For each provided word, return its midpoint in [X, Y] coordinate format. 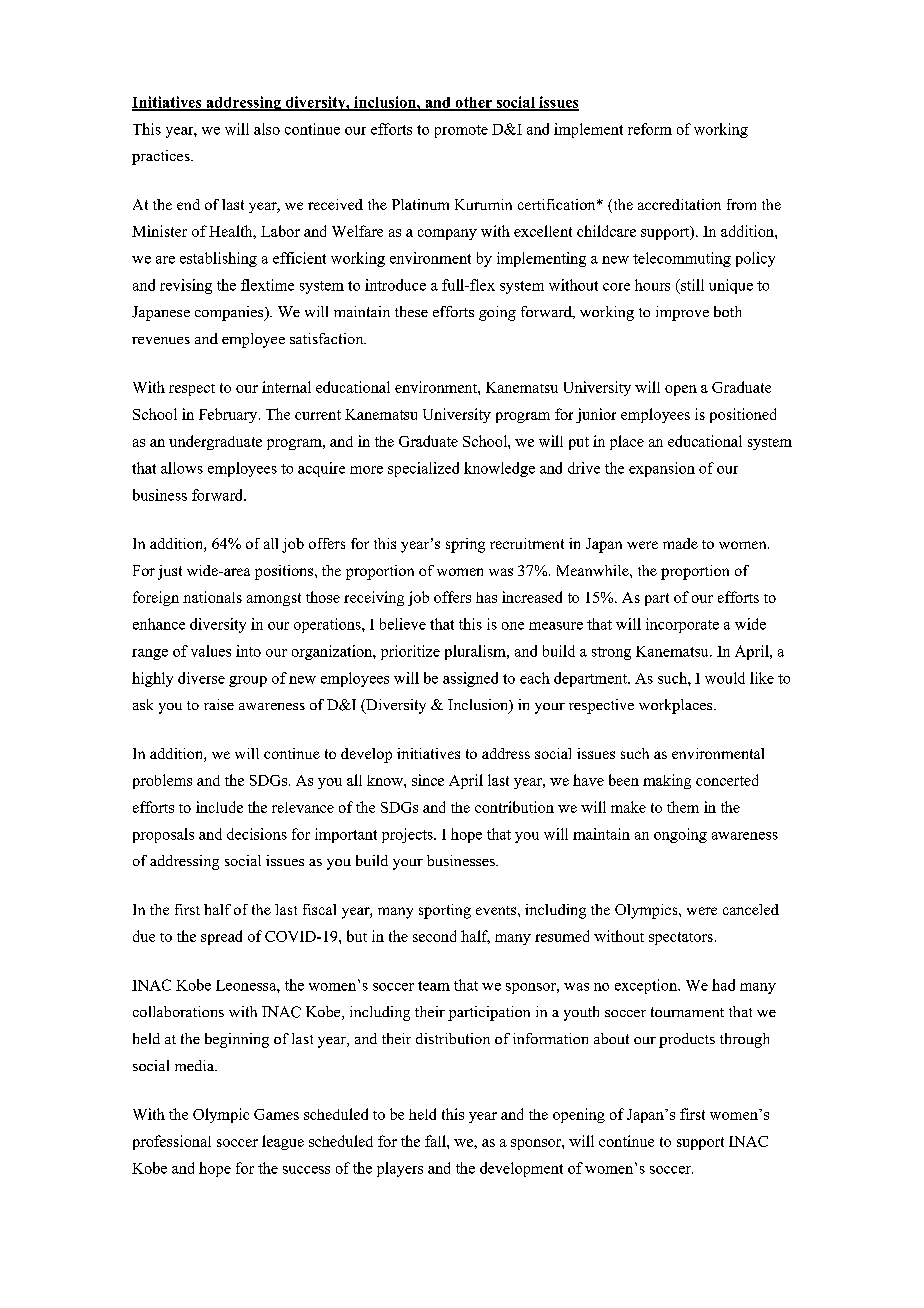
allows [182, 468]
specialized [423, 469]
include [219, 807]
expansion [662, 469]
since [428, 780]
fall [436, 1141]
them [683, 807]
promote [461, 131]
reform [650, 129]
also [267, 129]
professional [172, 1142]
